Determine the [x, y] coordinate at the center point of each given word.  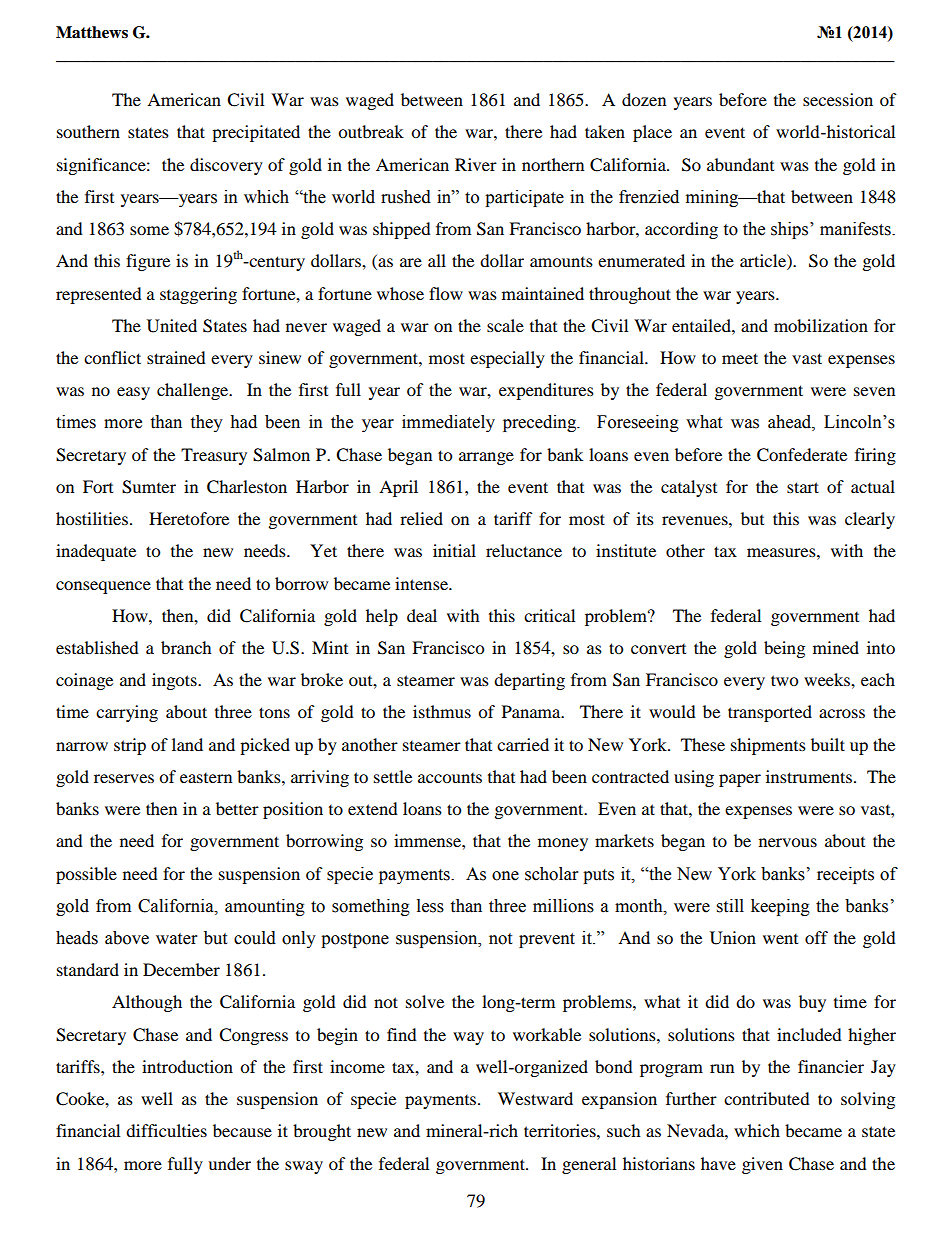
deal [422, 615]
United [172, 326]
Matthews [92, 32]
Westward [535, 1098]
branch [186, 647]
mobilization [821, 325]
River [476, 164]
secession [838, 99]
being [784, 649]
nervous [788, 842]
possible [86, 875]
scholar [551, 874]
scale [505, 325]
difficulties [166, 1130]
